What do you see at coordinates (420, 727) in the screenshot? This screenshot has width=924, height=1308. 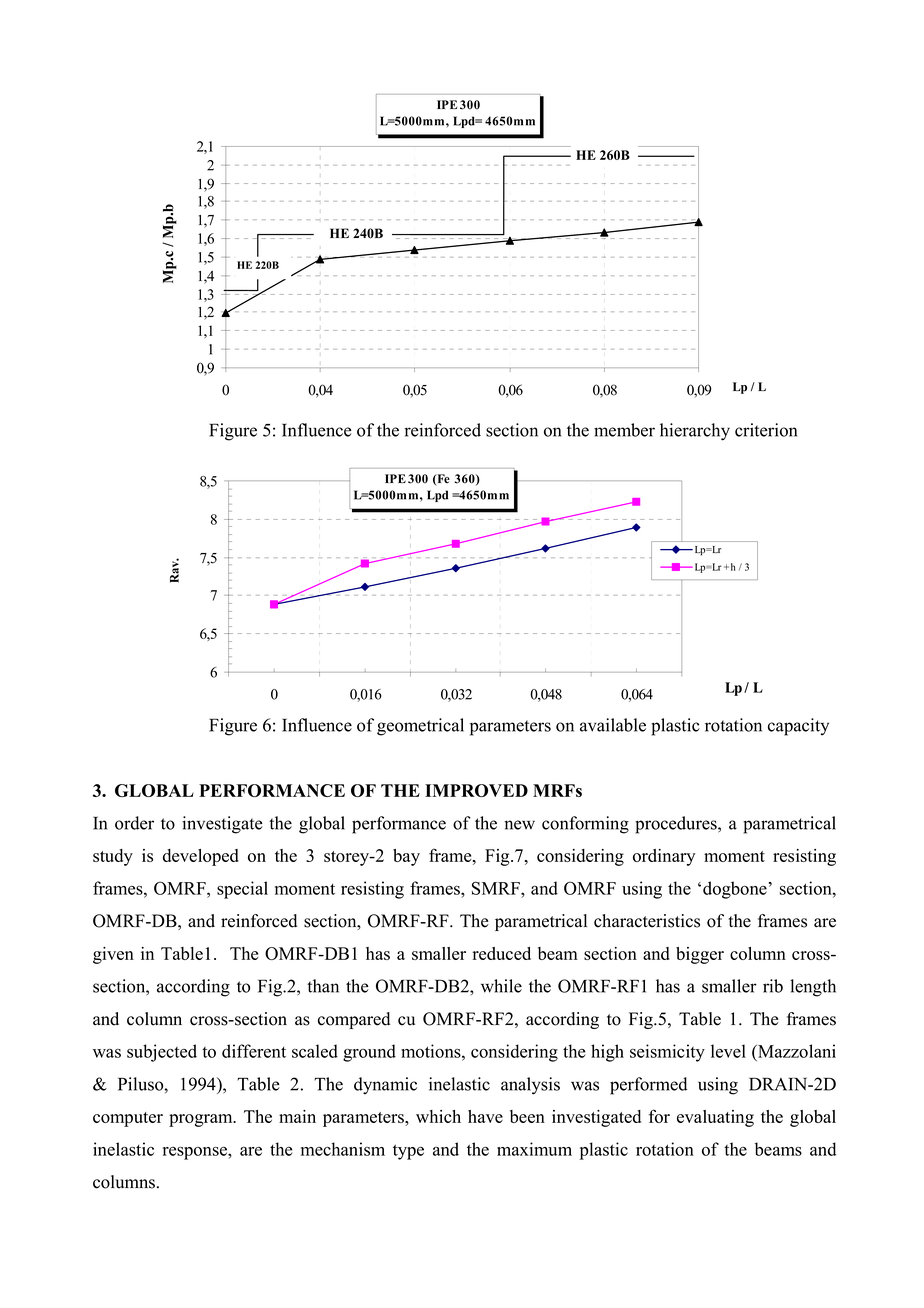 I see `geometrical` at bounding box center [420, 727].
